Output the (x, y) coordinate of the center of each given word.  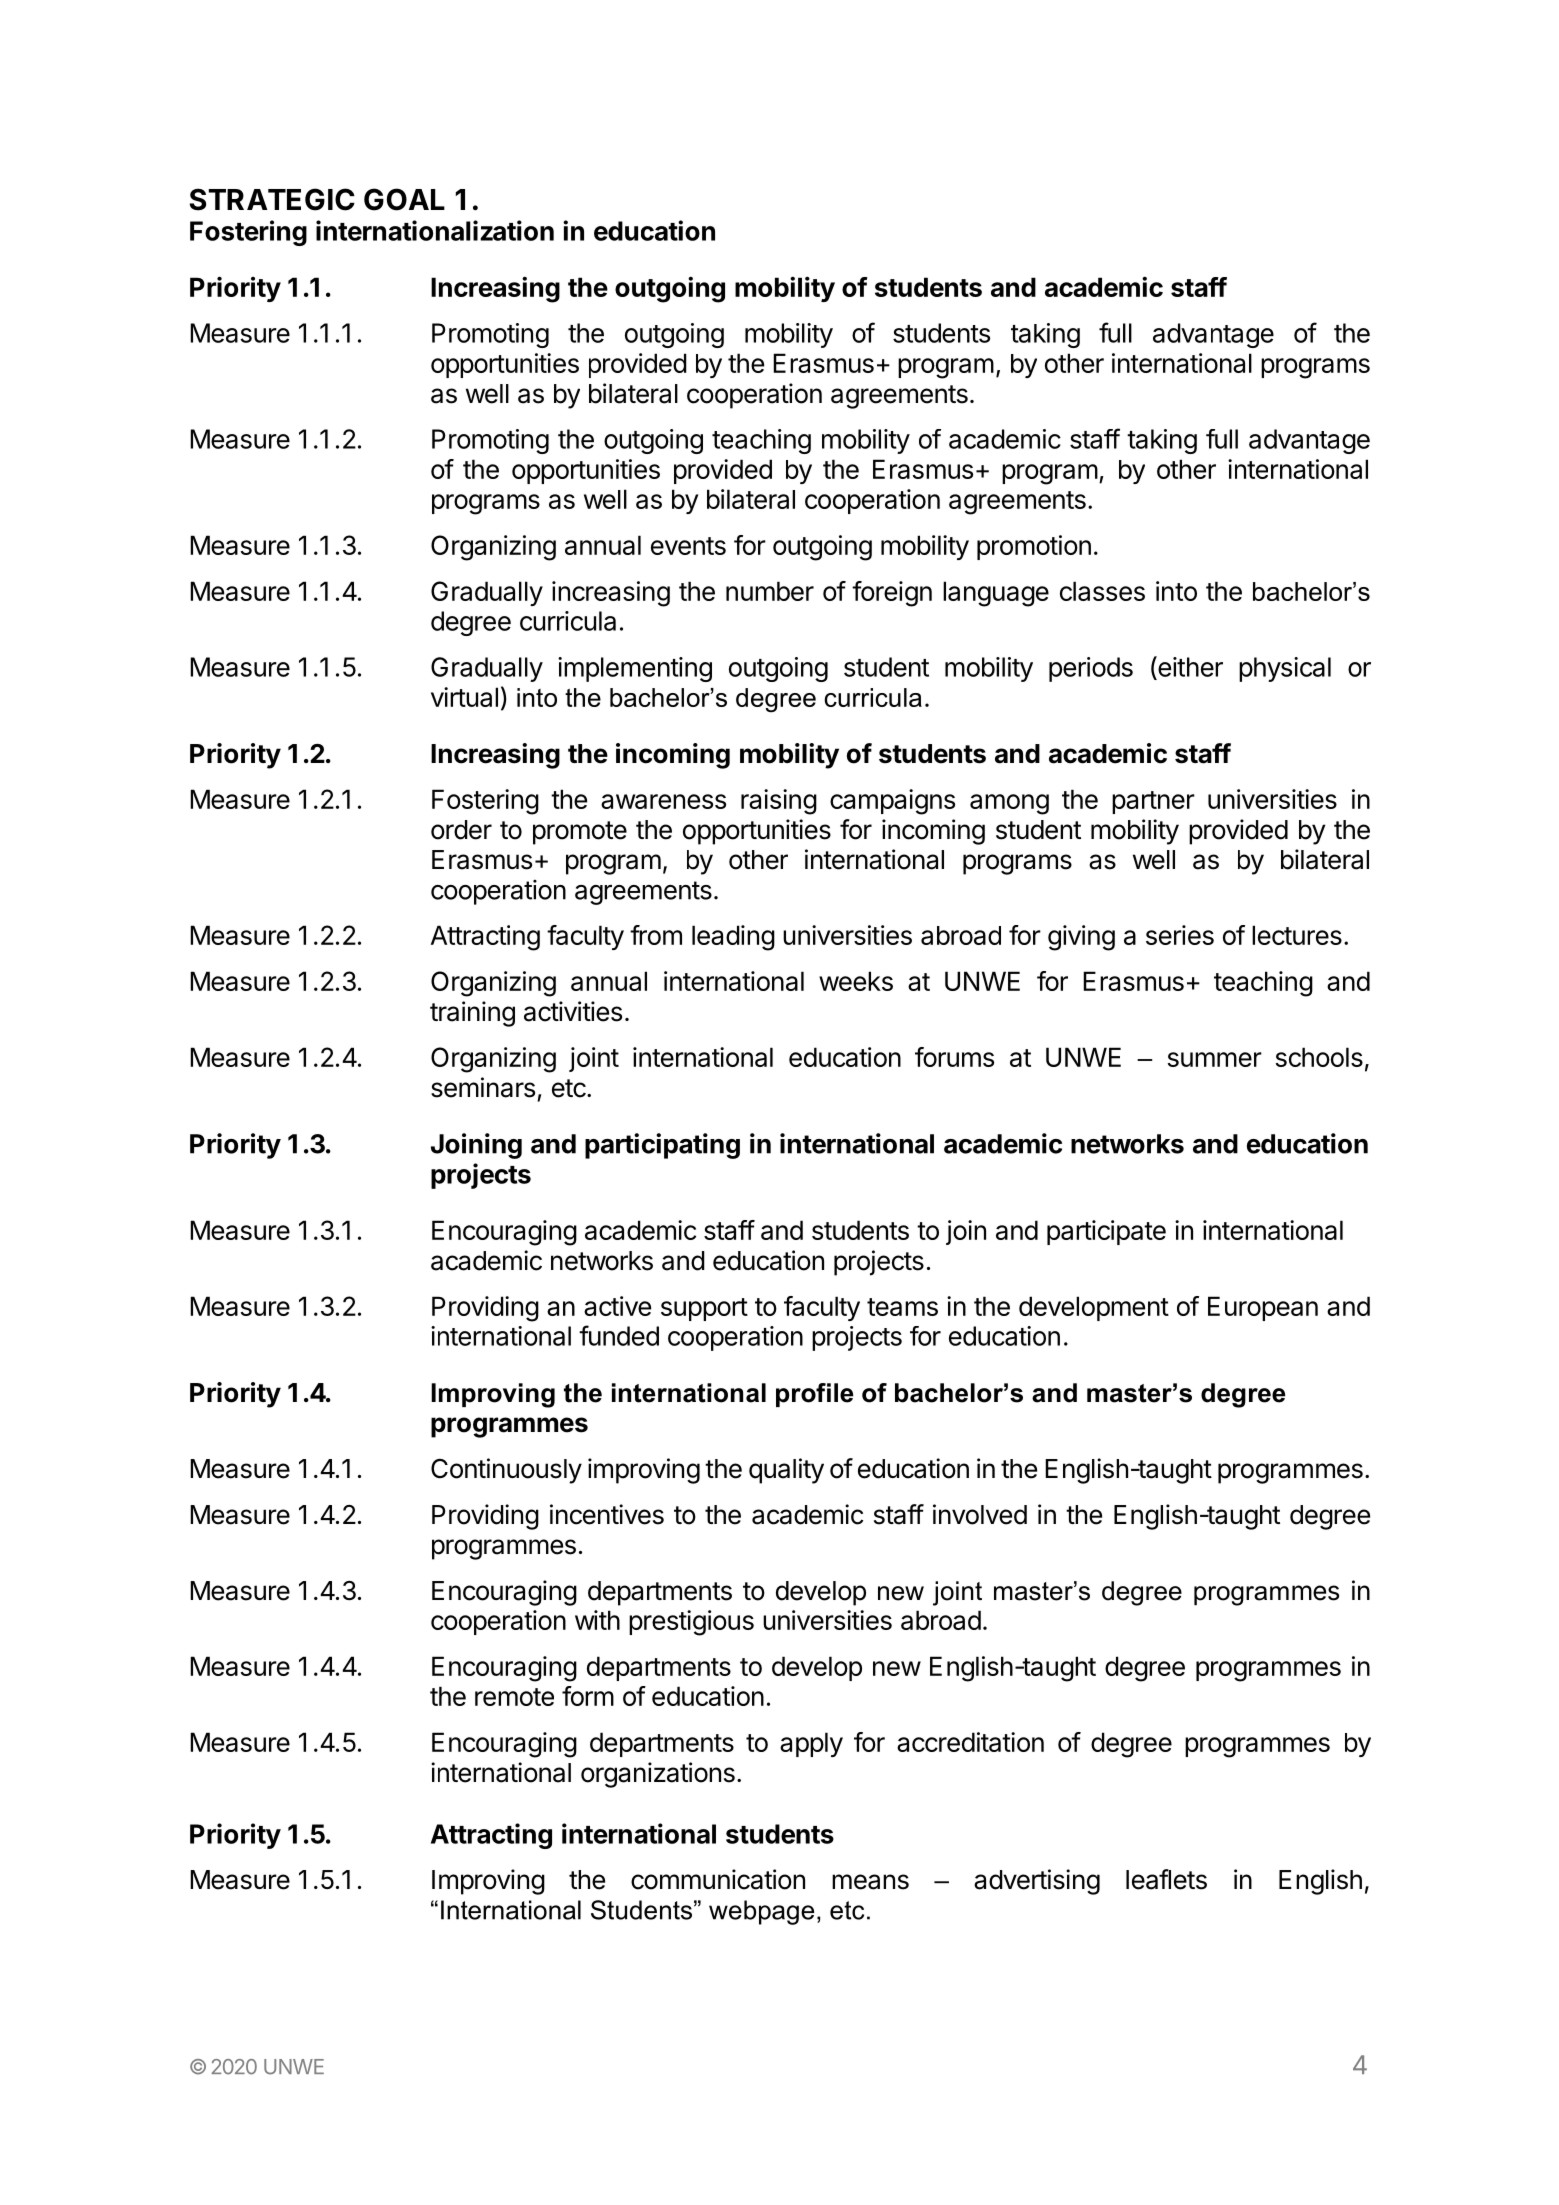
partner (1153, 802)
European (1263, 1308)
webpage (761, 1912)
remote (514, 1697)
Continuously (506, 1471)
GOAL (404, 199)
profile (814, 1395)
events (688, 546)
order (461, 830)
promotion (1034, 547)
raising (779, 802)
